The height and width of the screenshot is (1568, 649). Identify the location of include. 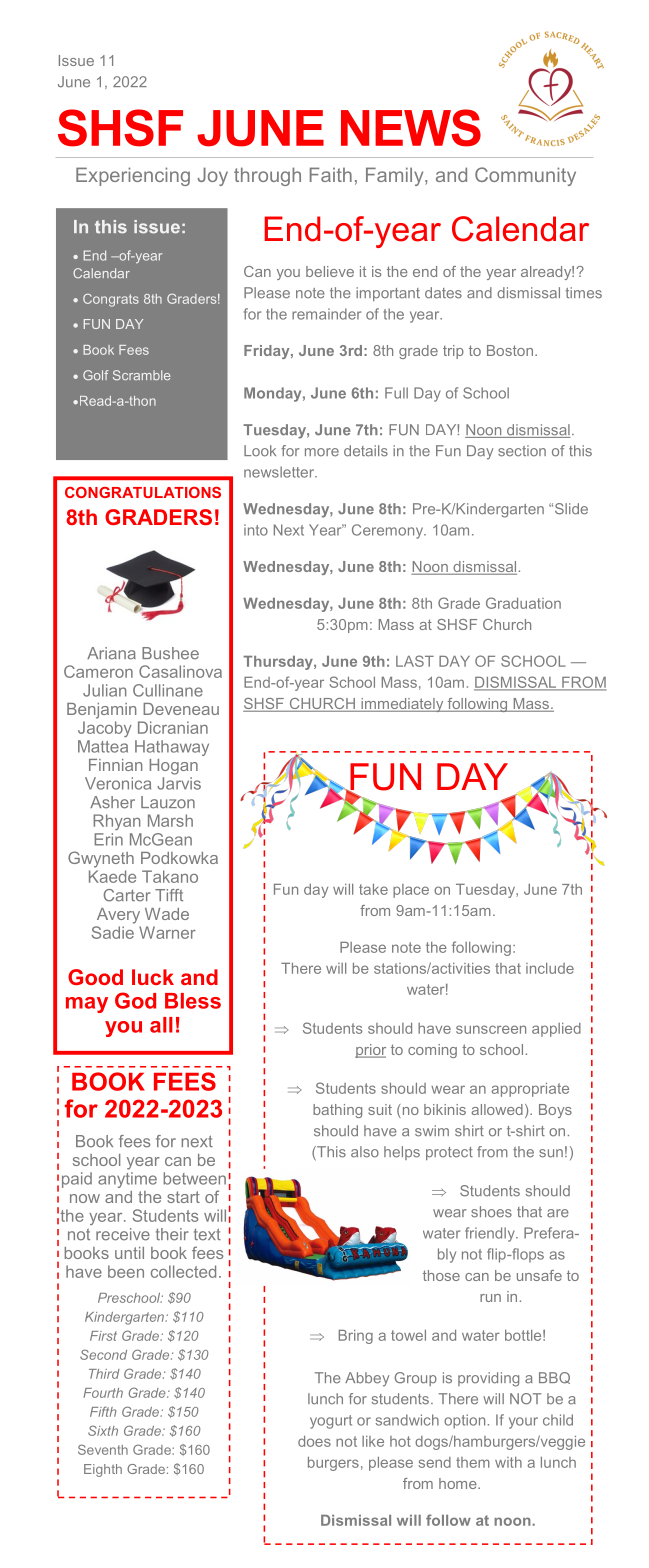
(550, 968).
